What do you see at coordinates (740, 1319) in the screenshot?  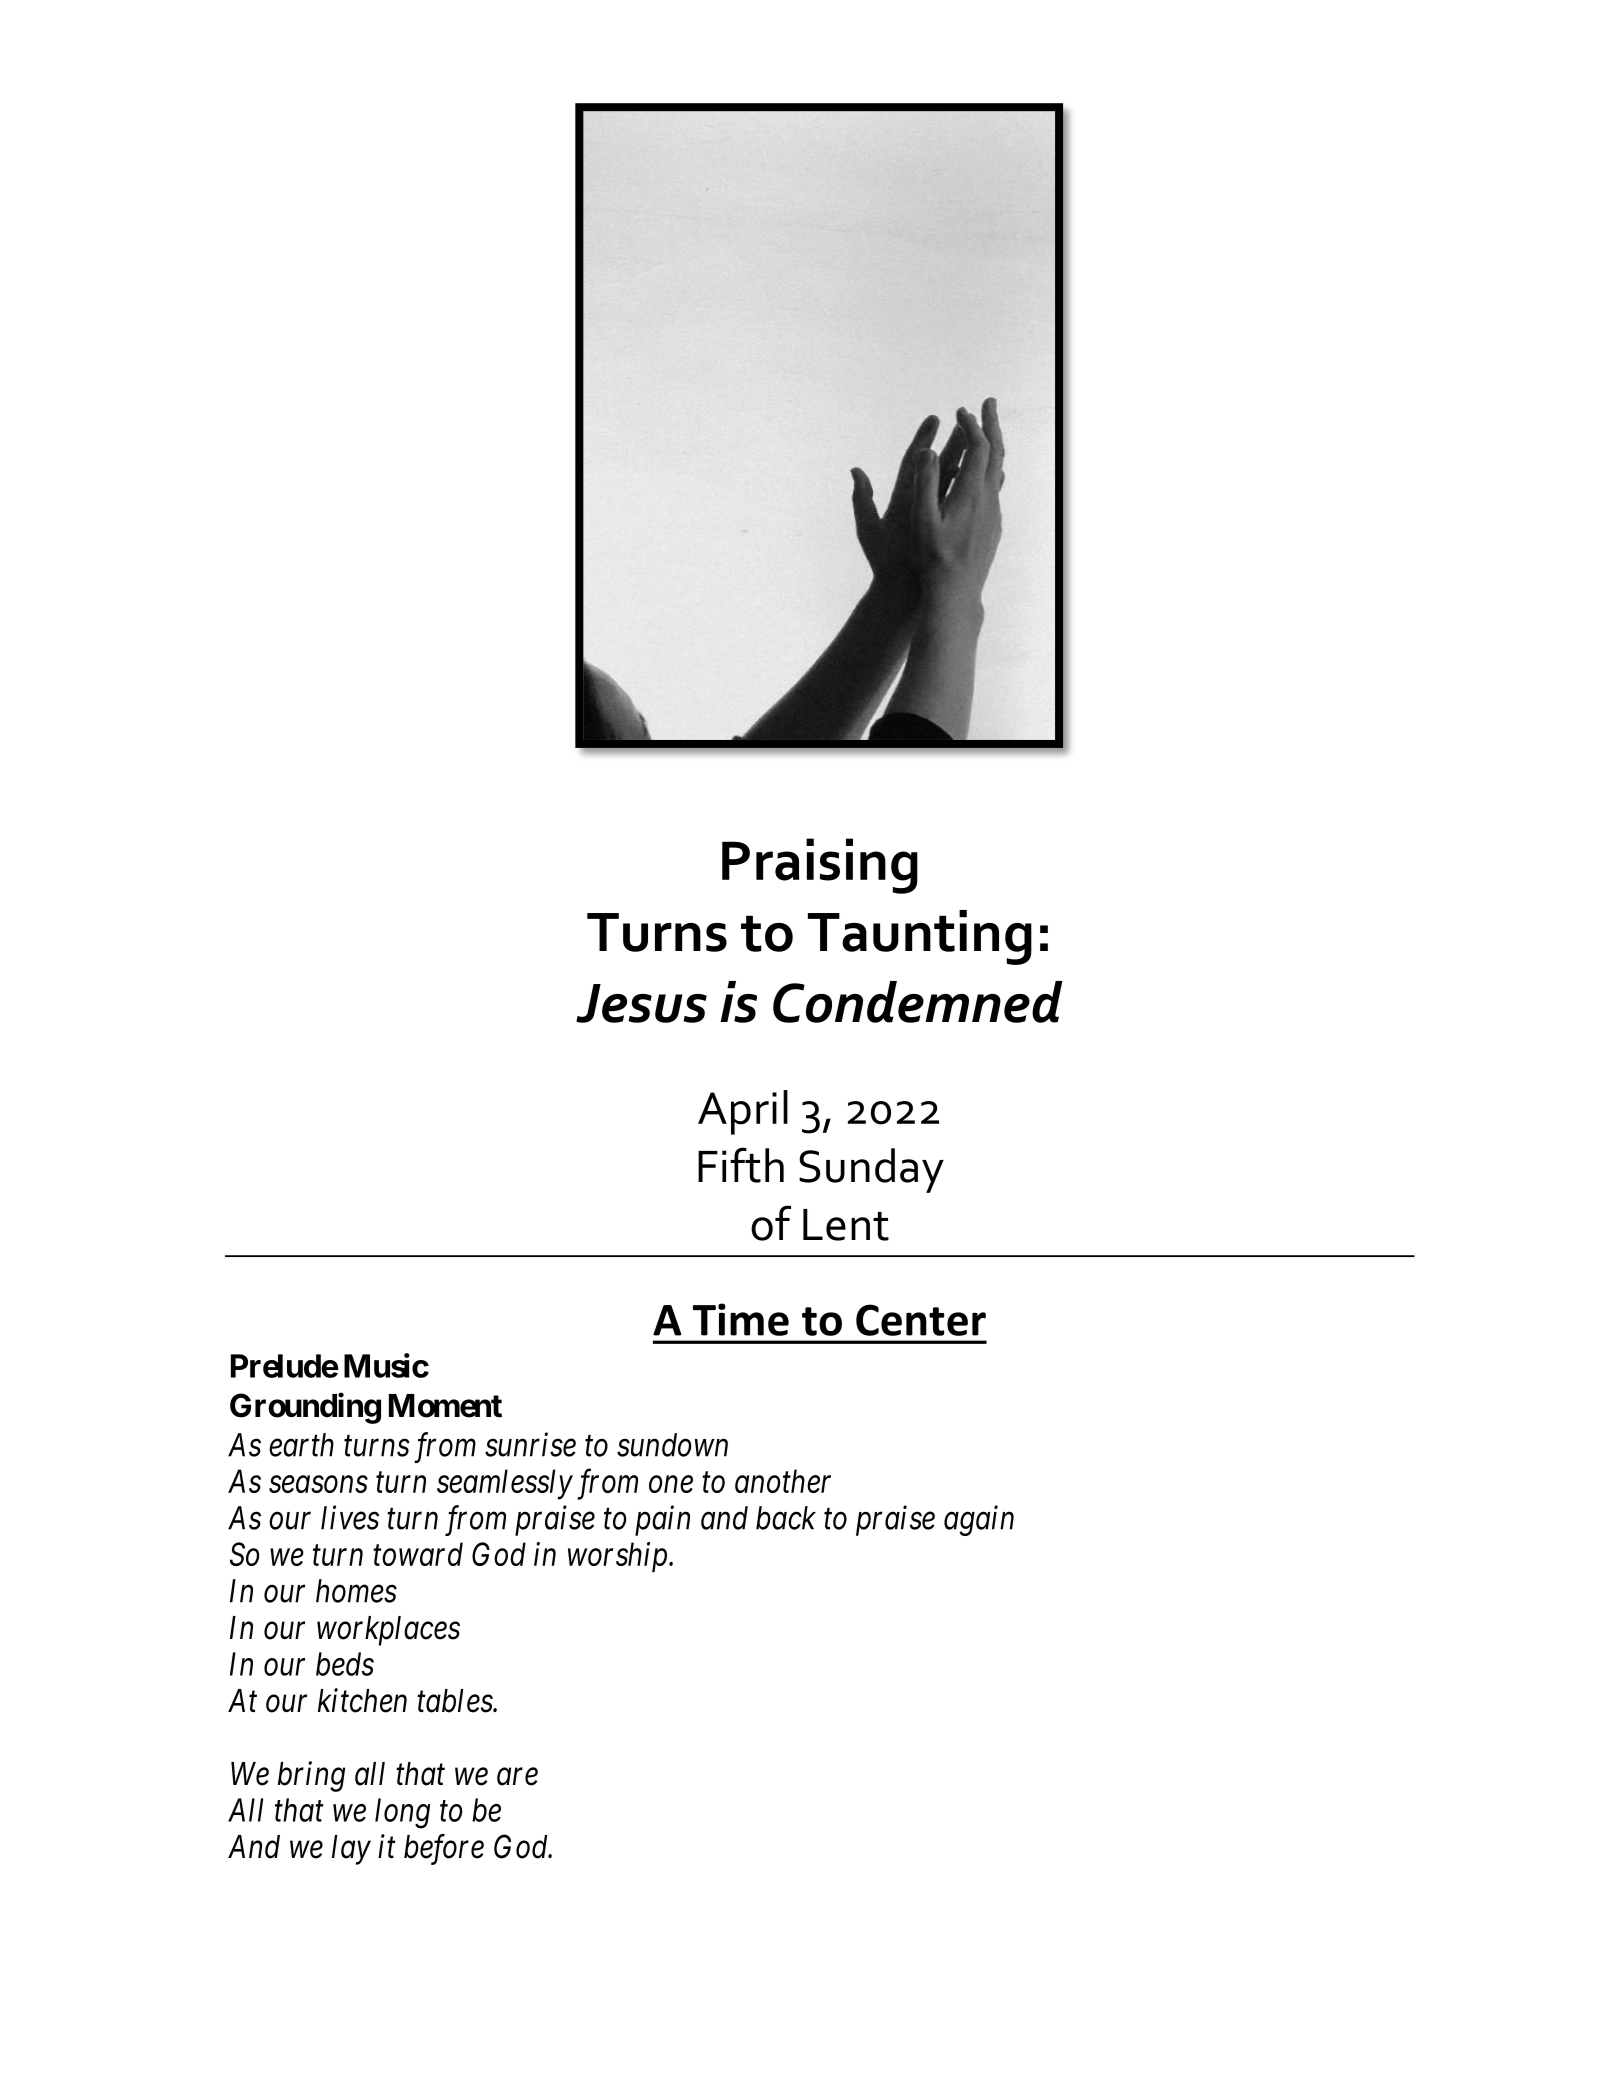 I see `Time` at bounding box center [740, 1319].
